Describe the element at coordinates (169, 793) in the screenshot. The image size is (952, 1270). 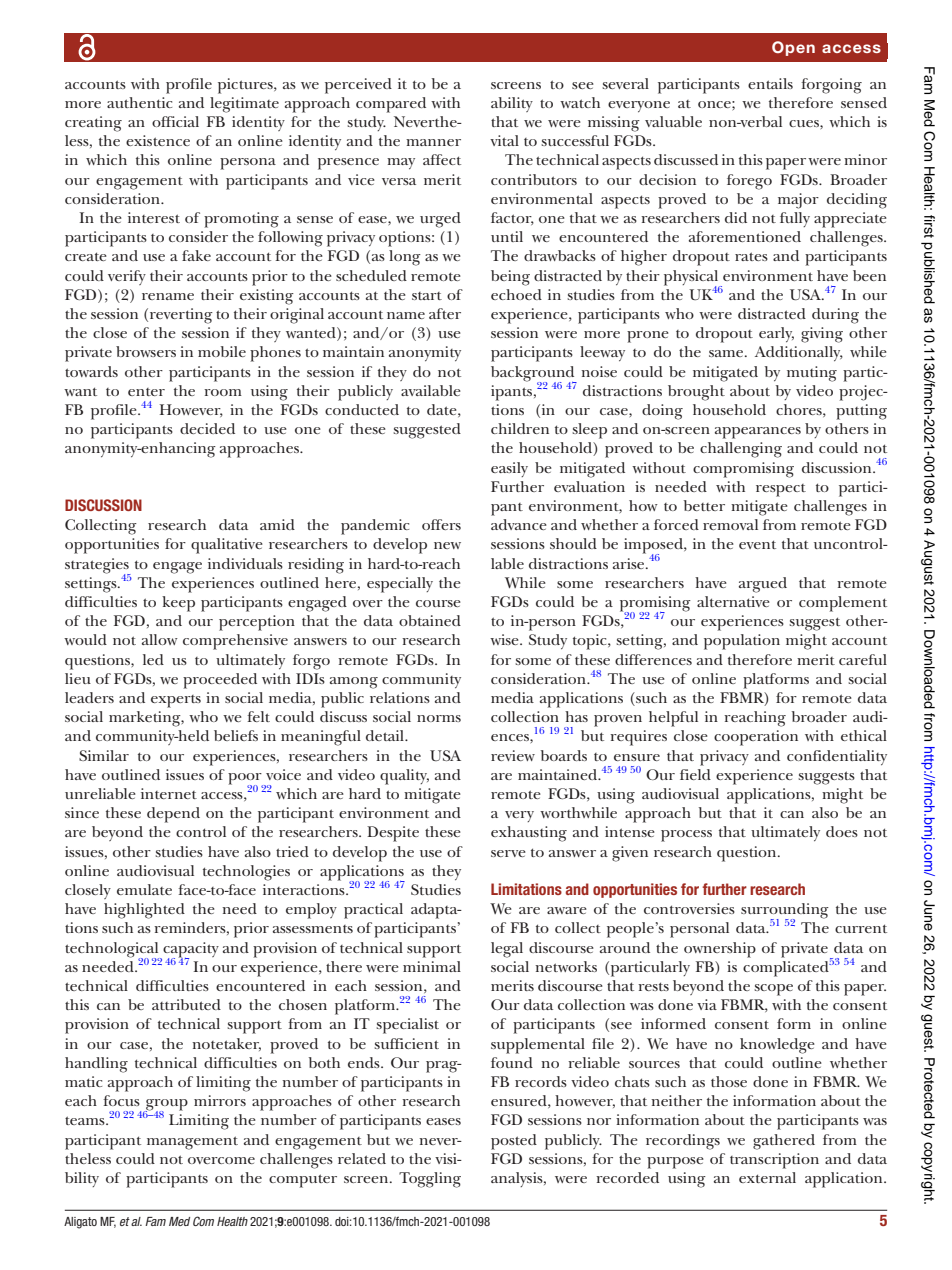
I see `internet` at that location.
